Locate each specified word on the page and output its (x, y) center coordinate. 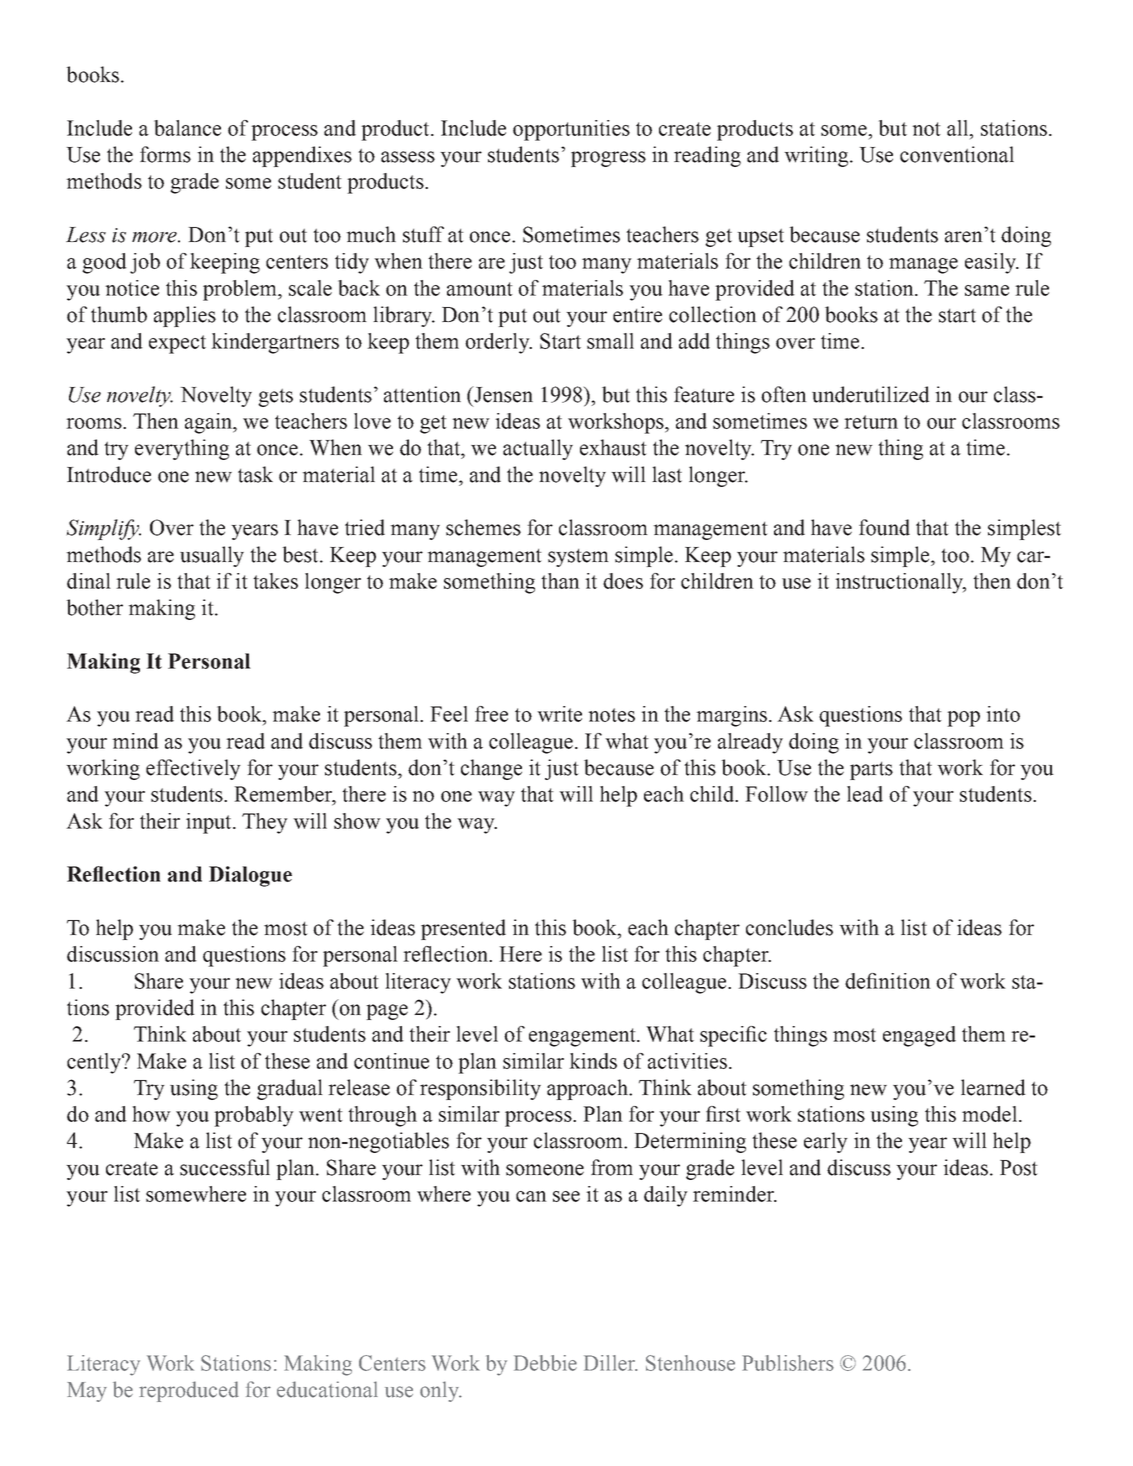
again (210, 423)
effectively (193, 769)
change (491, 769)
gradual (290, 1089)
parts (871, 771)
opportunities (571, 130)
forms (165, 154)
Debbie (545, 1363)
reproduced (189, 1391)
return (871, 422)
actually (538, 449)
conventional (957, 154)
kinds (593, 1061)
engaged (919, 1036)
